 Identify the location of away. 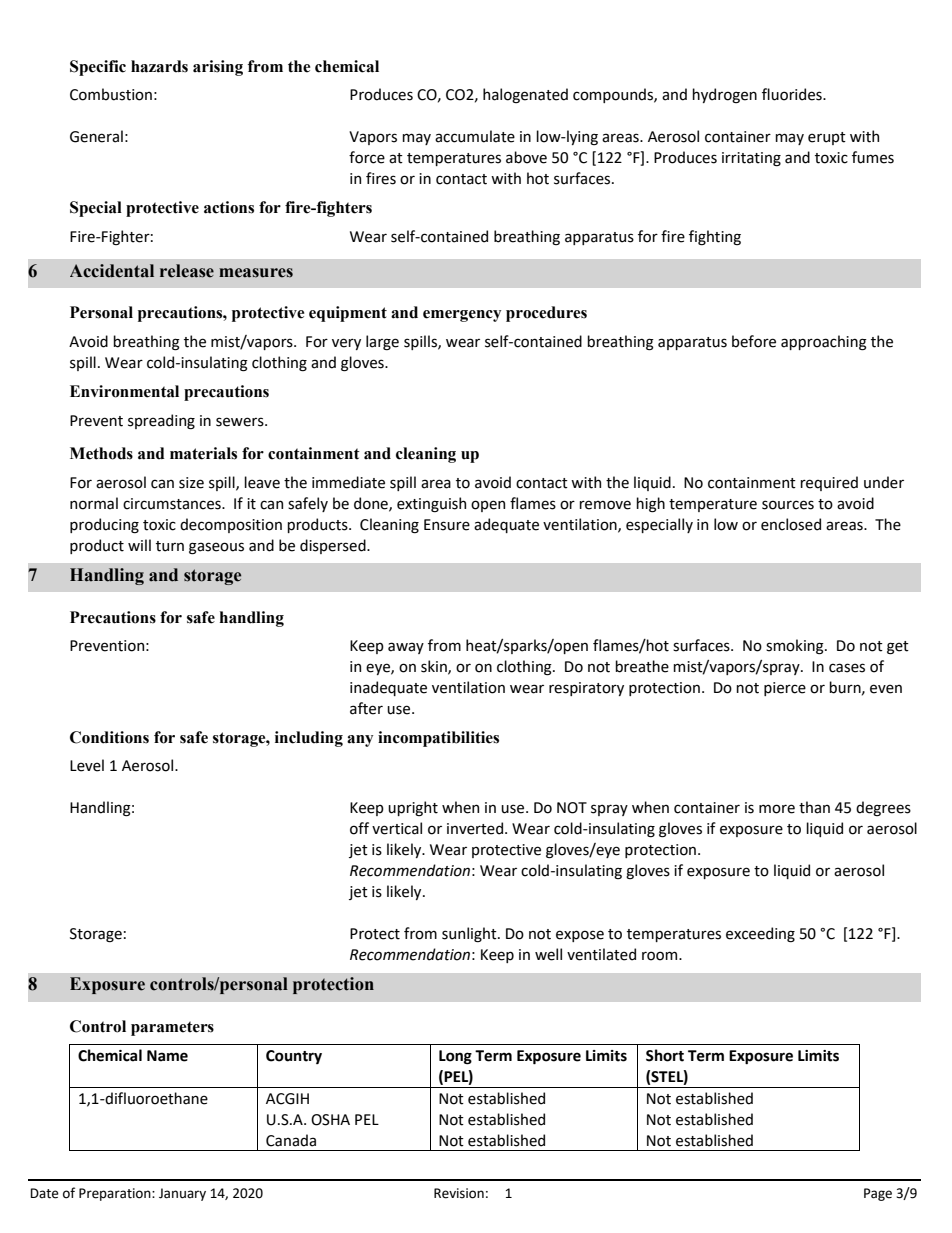
(406, 648).
